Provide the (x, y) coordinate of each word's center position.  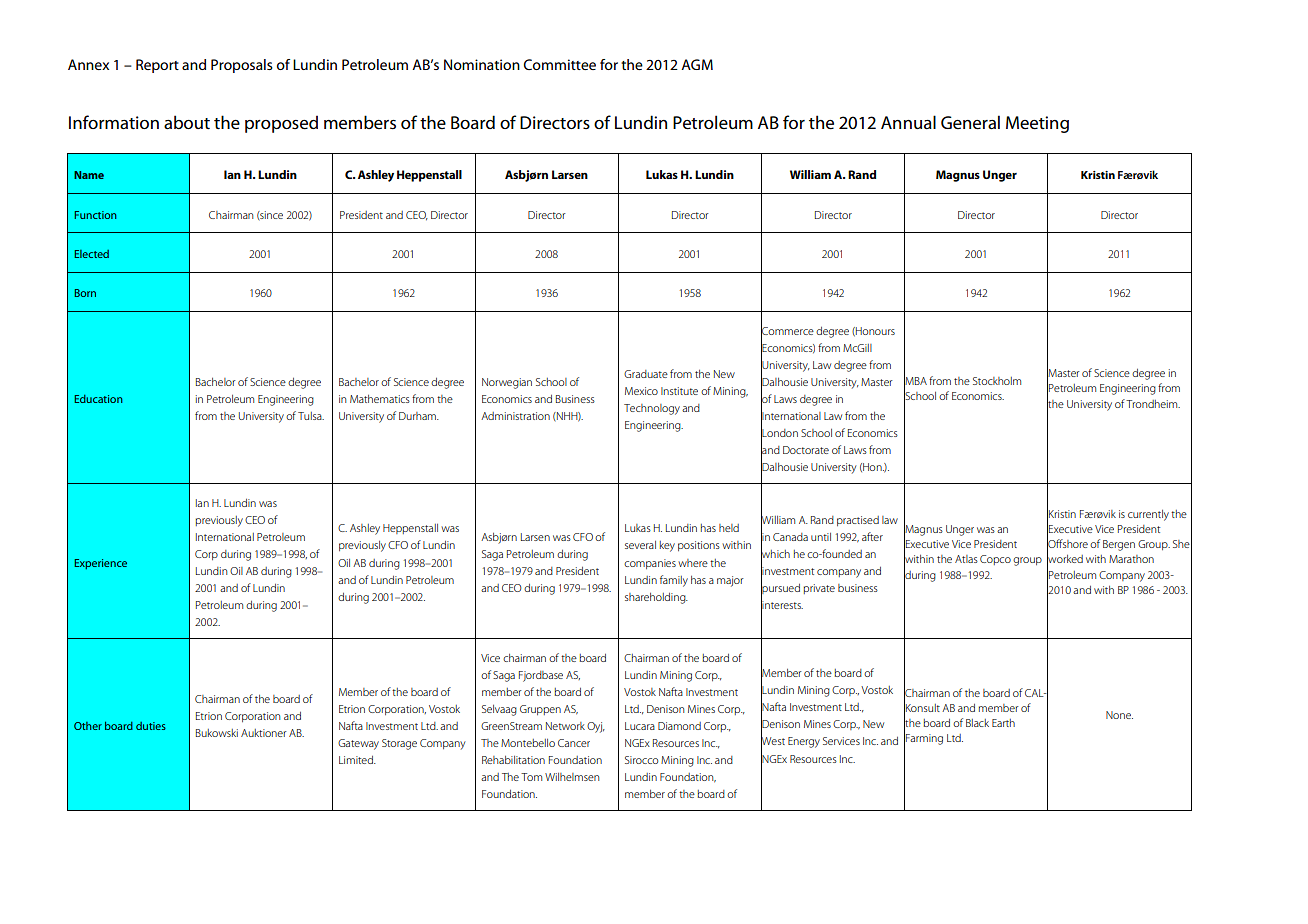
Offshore (1067, 544)
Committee (560, 64)
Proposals (242, 66)
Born (85, 293)
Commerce (787, 330)
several (640, 545)
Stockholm (997, 381)
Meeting (1037, 124)
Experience (100, 564)
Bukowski (217, 733)
